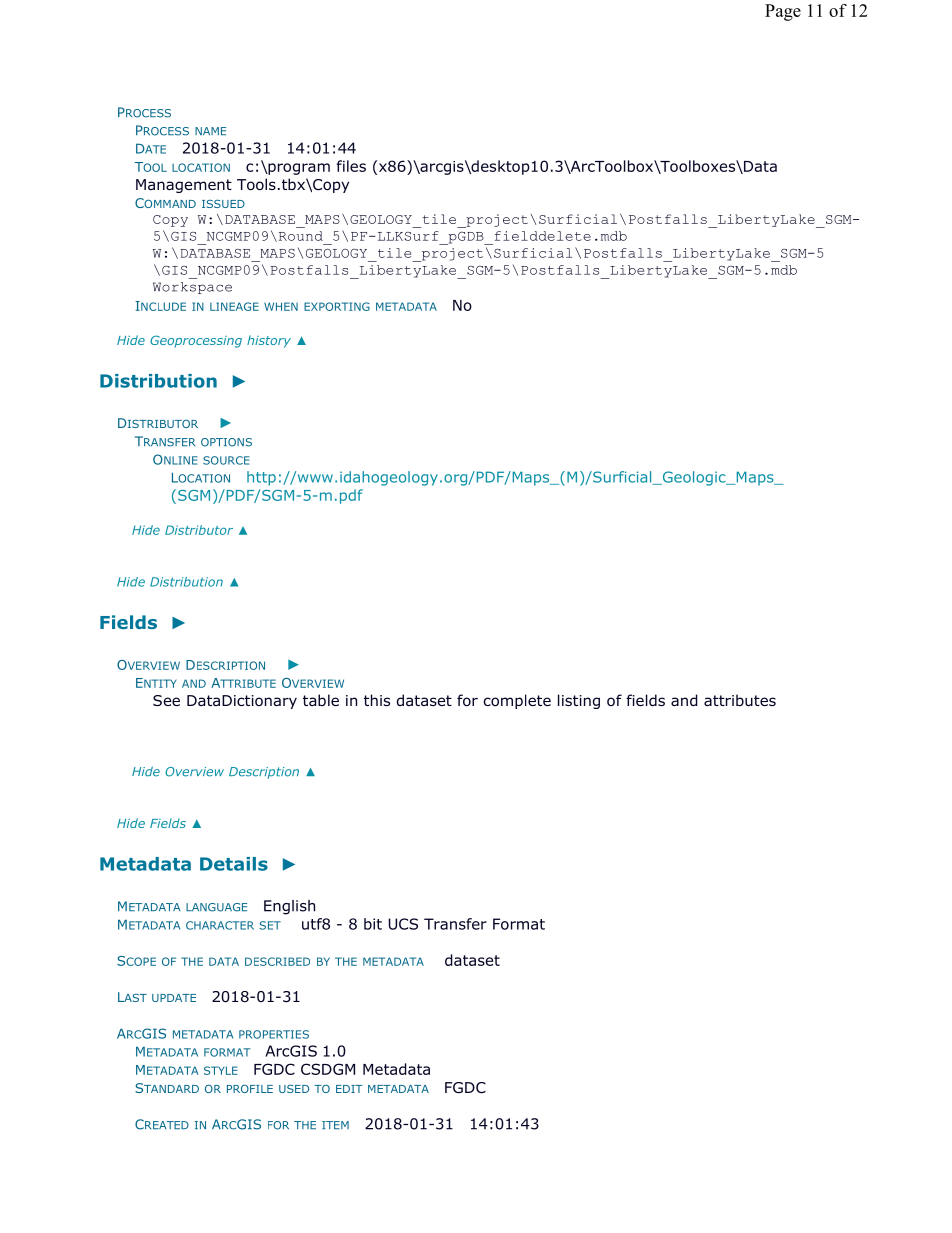 This screenshot has height=1233, width=952. Describe the element at coordinates (579, 701) in the screenshot. I see `listing` at that location.
